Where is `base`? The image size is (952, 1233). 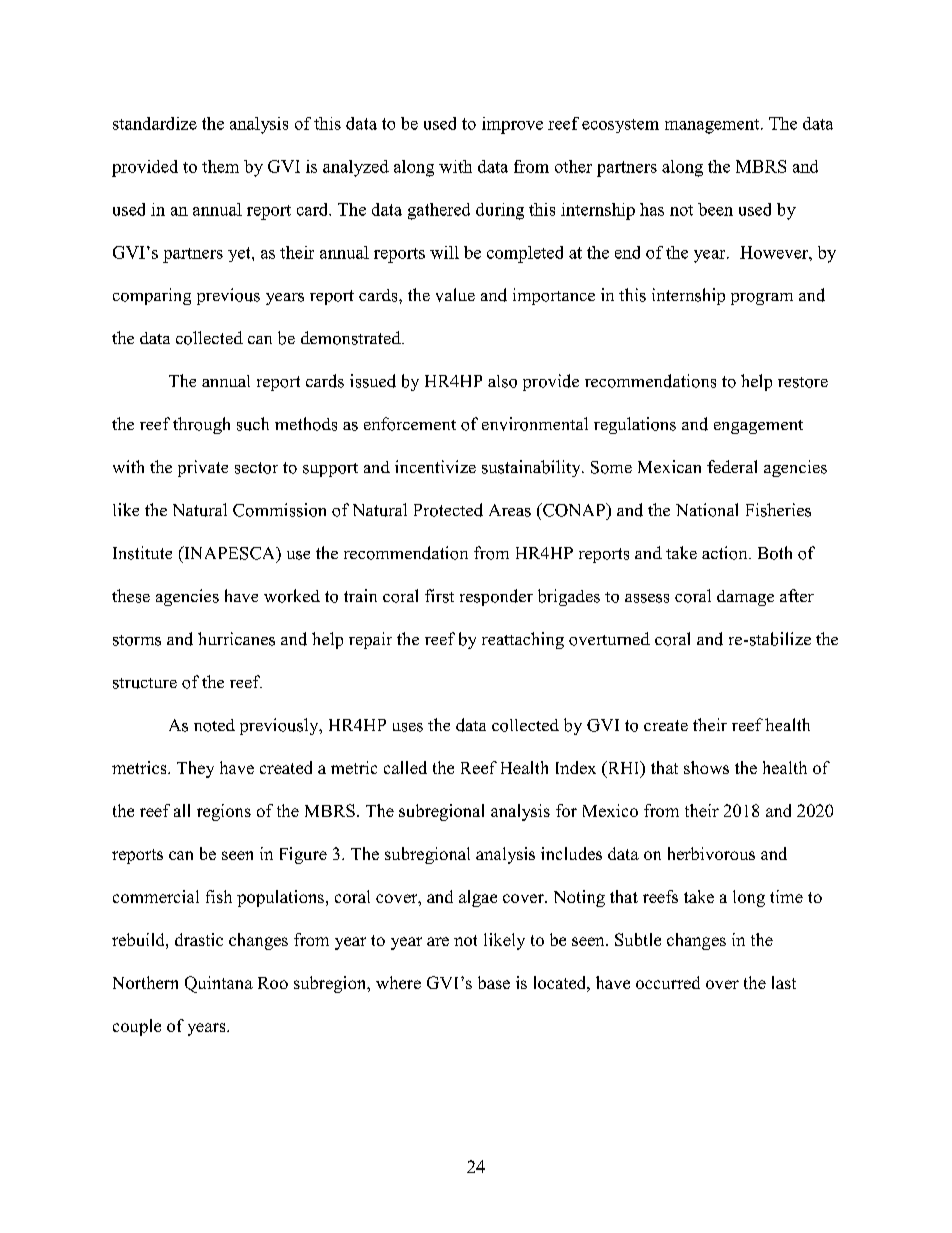 base is located at coordinates (494, 982).
